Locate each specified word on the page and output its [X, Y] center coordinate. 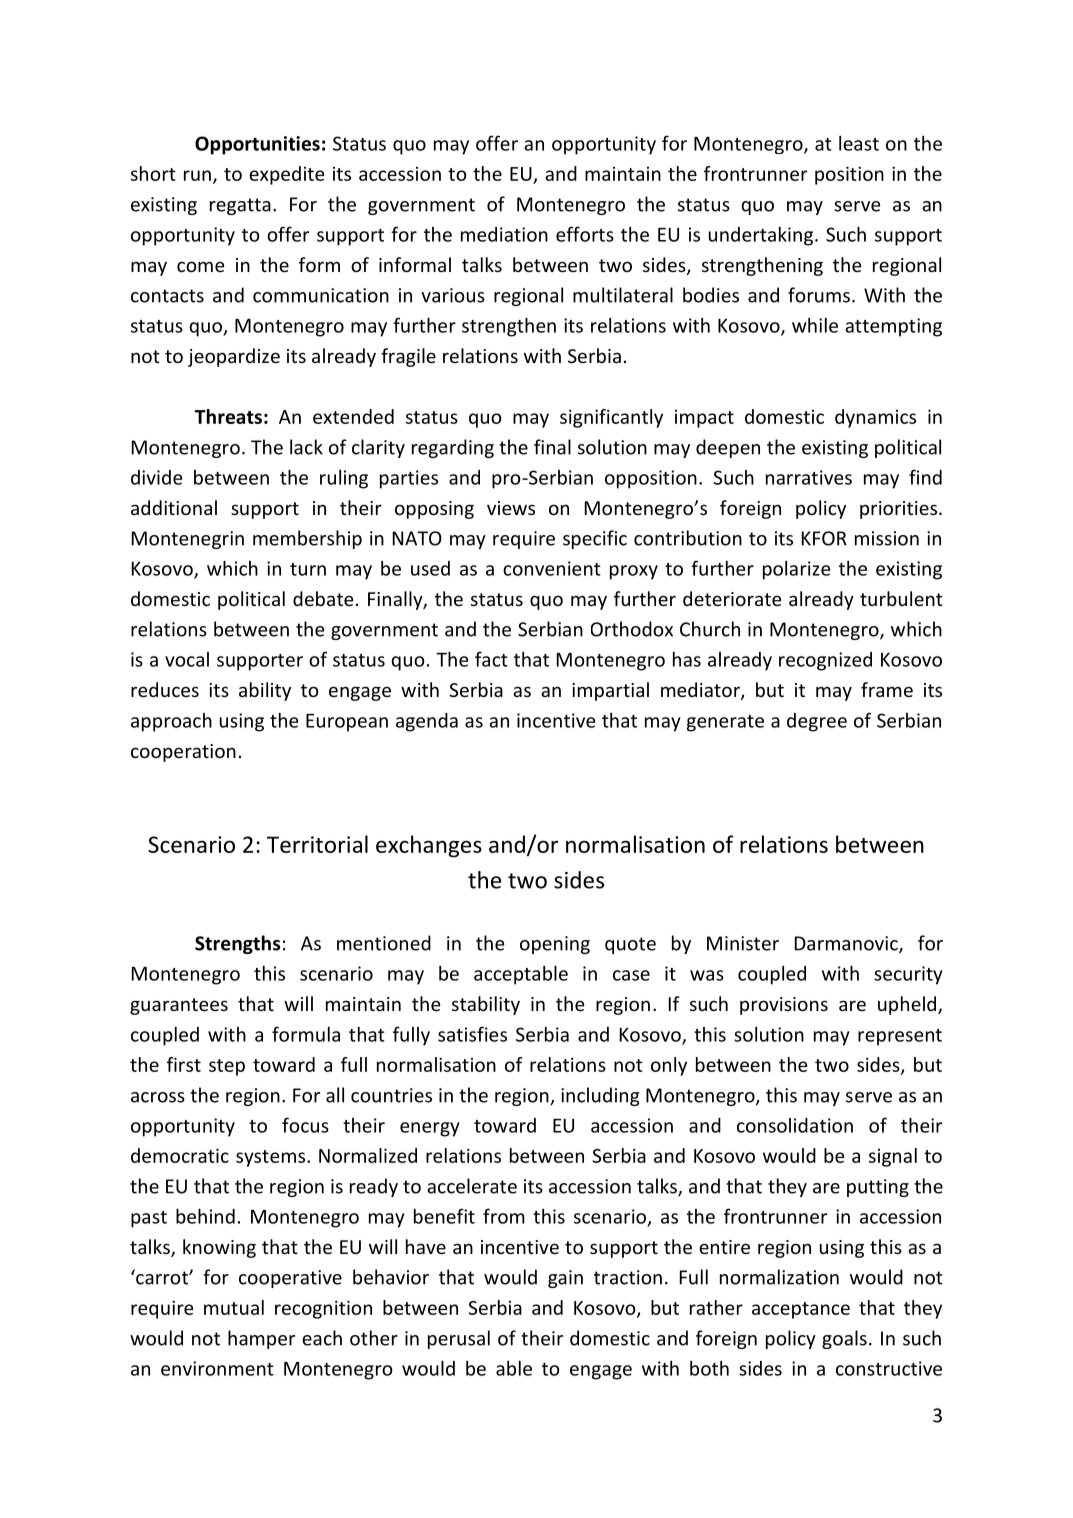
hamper [261, 1339]
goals [844, 1339]
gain [565, 1279]
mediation [504, 234]
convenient [552, 568]
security [908, 975]
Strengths [237, 944]
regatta [240, 206]
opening [555, 945]
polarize [797, 570]
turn [308, 569]
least [859, 143]
